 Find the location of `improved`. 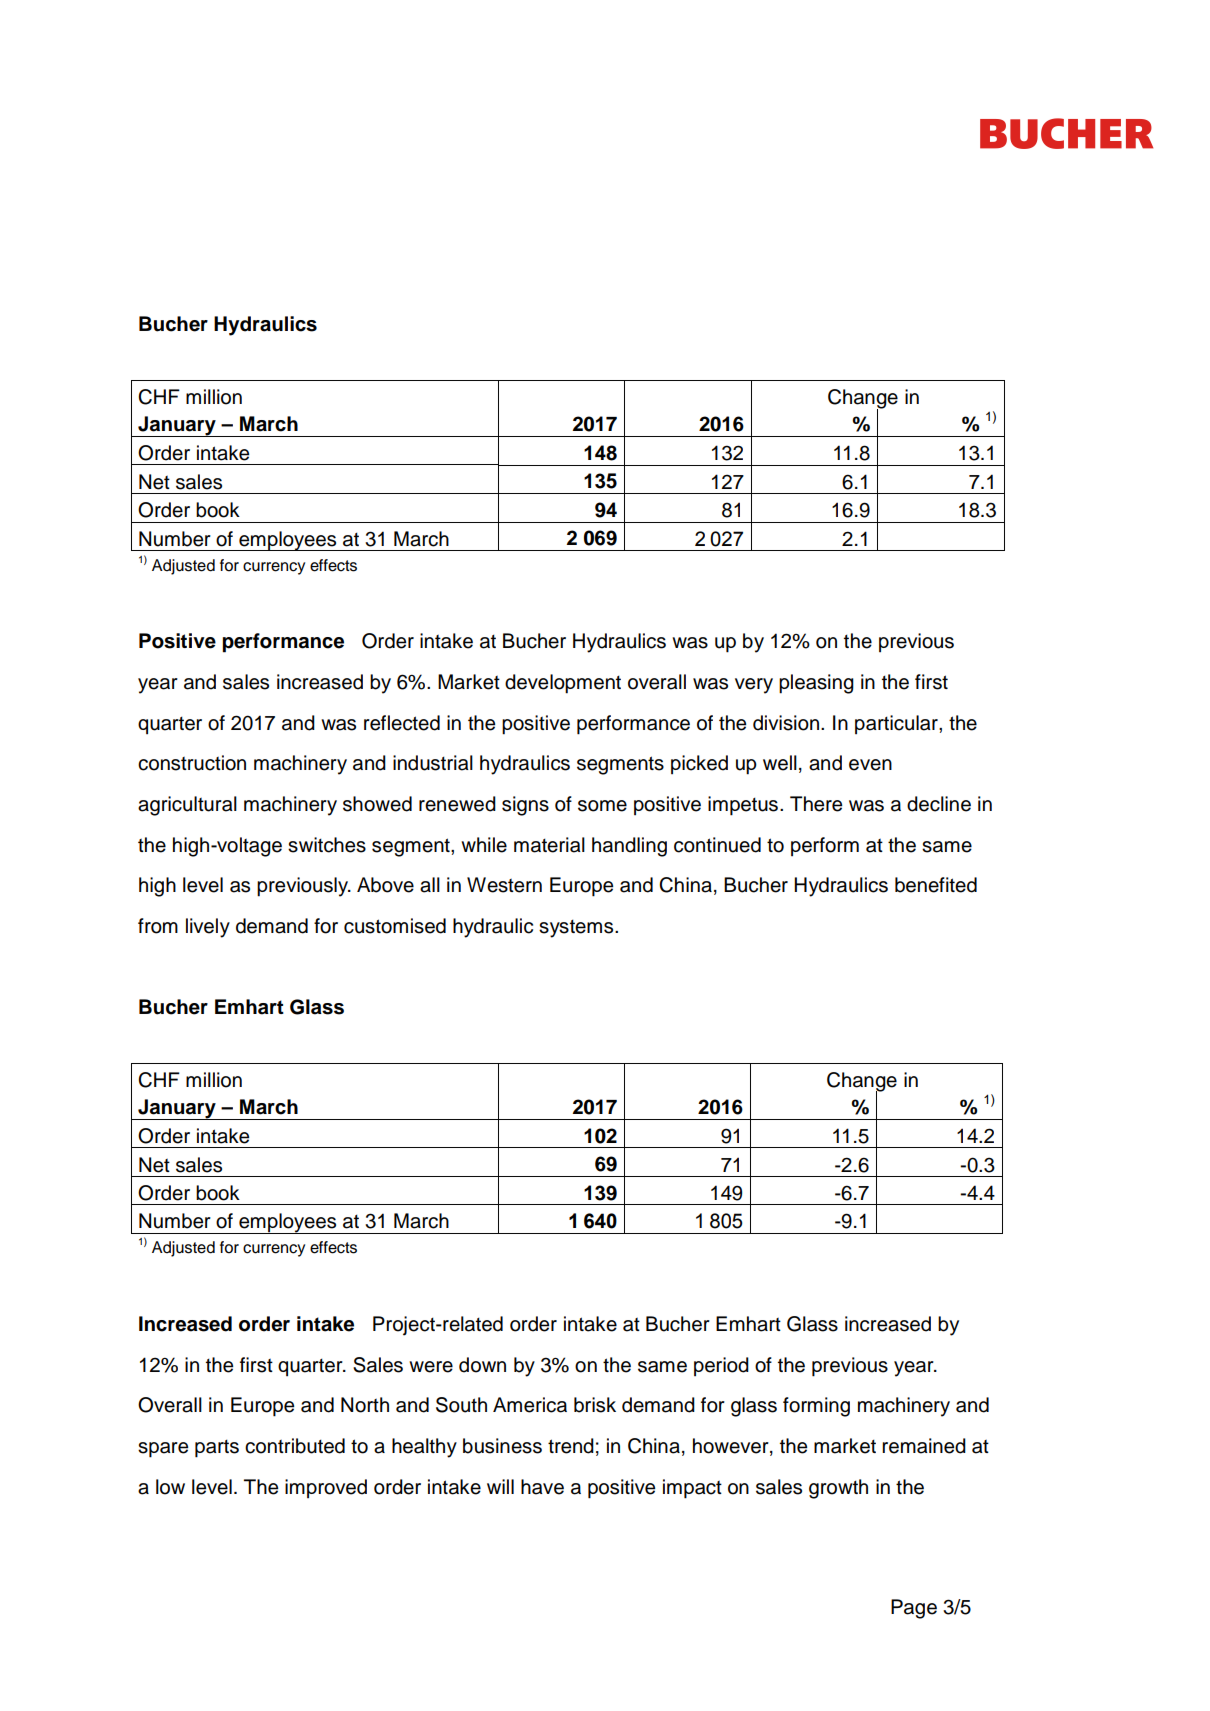

improved is located at coordinates (326, 1488).
